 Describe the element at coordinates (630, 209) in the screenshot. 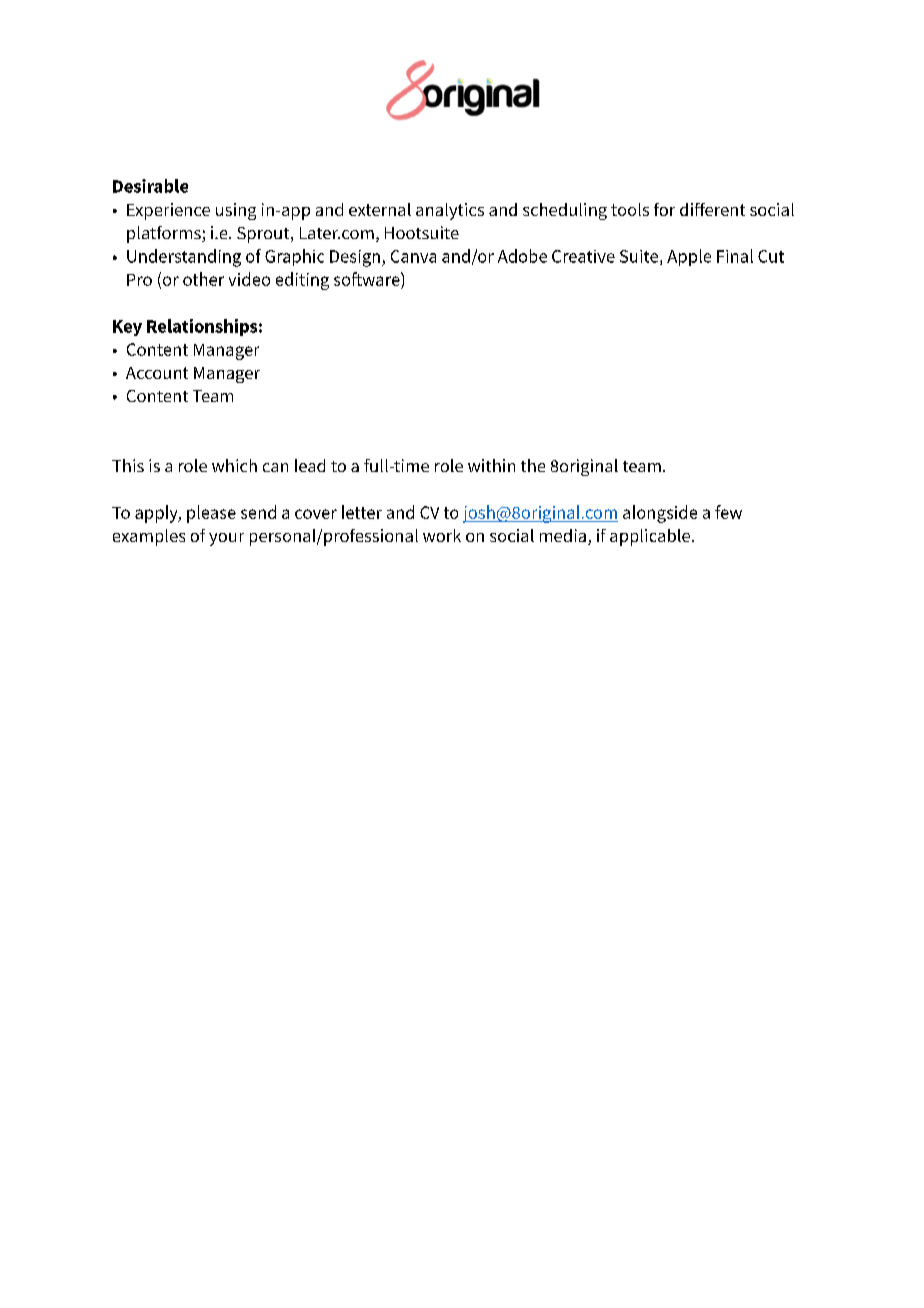

I see `tools` at that location.
